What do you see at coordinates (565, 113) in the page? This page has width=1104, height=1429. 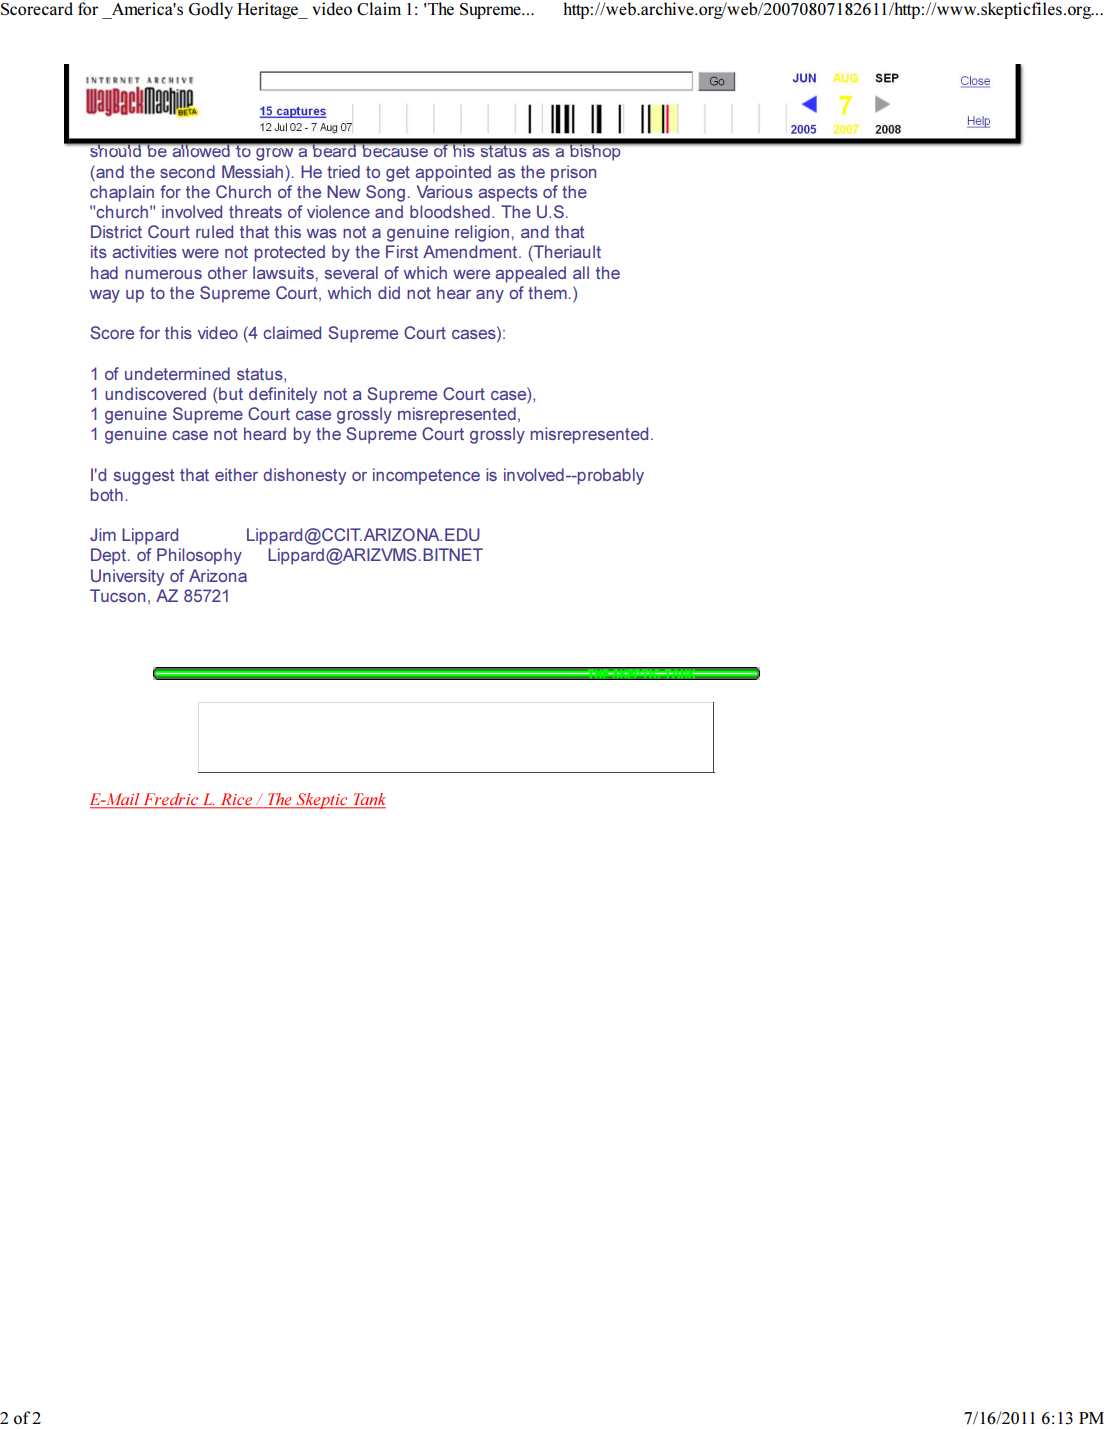 I see `privileges` at bounding box center [565, 113].
